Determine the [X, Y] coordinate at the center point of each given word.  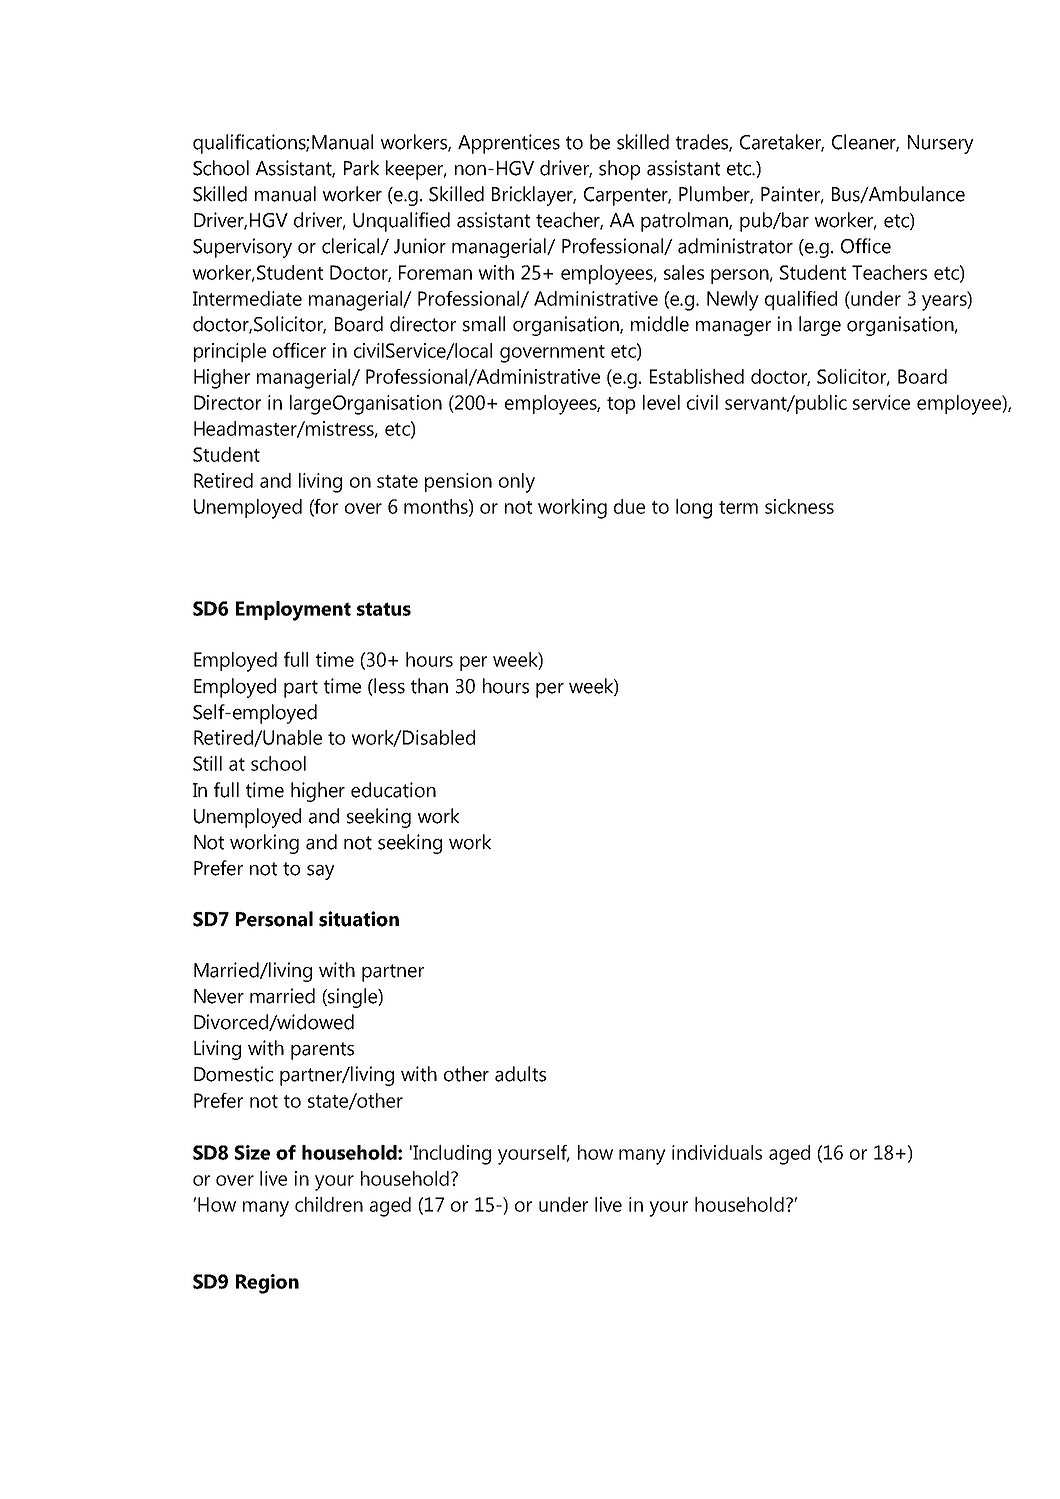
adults [520, 1074]
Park [361, 168]
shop [619, 170]
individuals [717, 1152]
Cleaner [865, 143]
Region [267, 1284]
